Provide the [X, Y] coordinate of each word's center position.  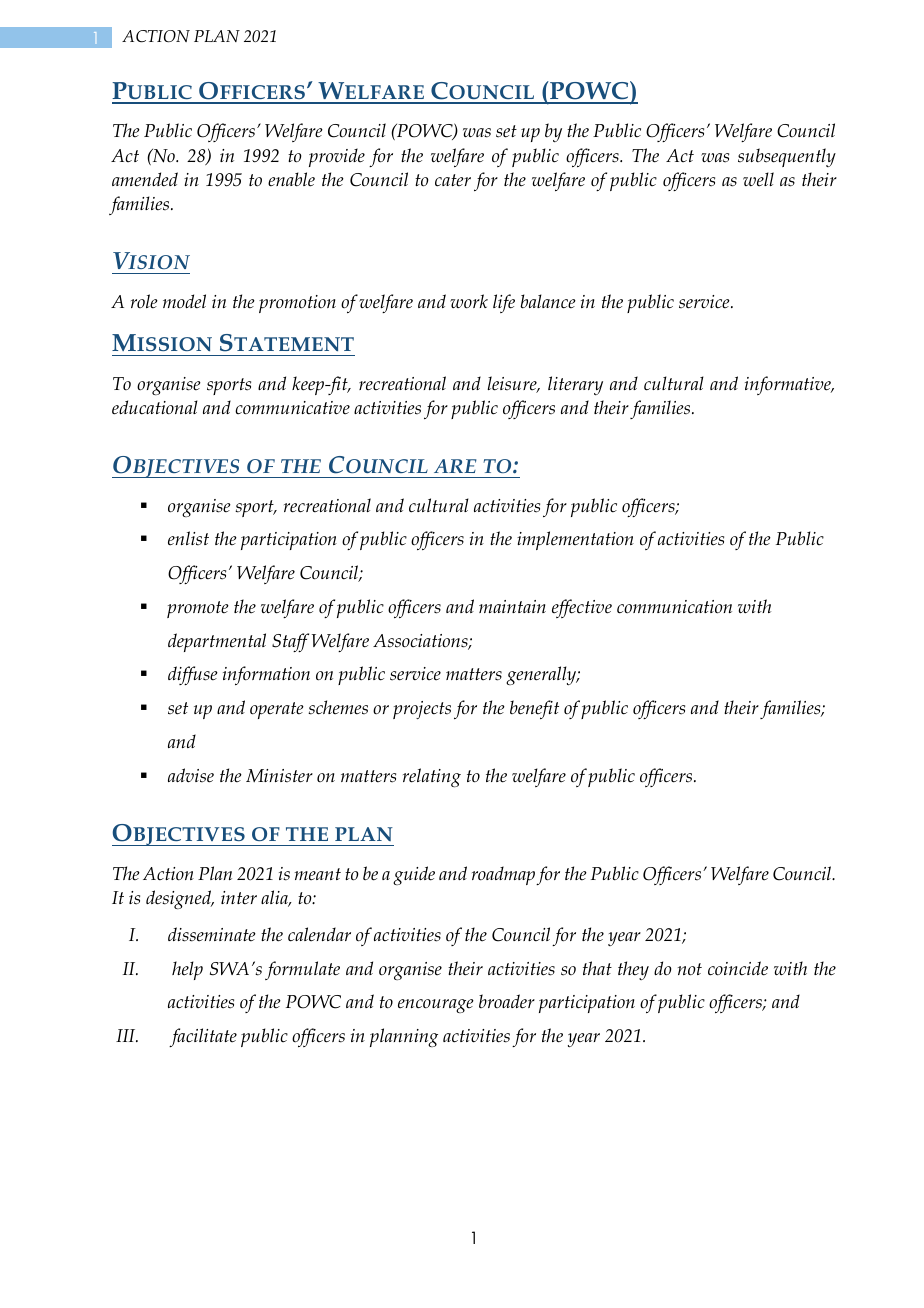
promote [198, 609]
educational [155, 407]
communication [674, 607]
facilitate [203, 1037]
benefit [534, 709]
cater [453, 180]
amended [145, 179]
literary [575, 385]
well [758, 179]
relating [432, 777]
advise [191, 775]
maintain [512, 606]
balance [548, 301]
